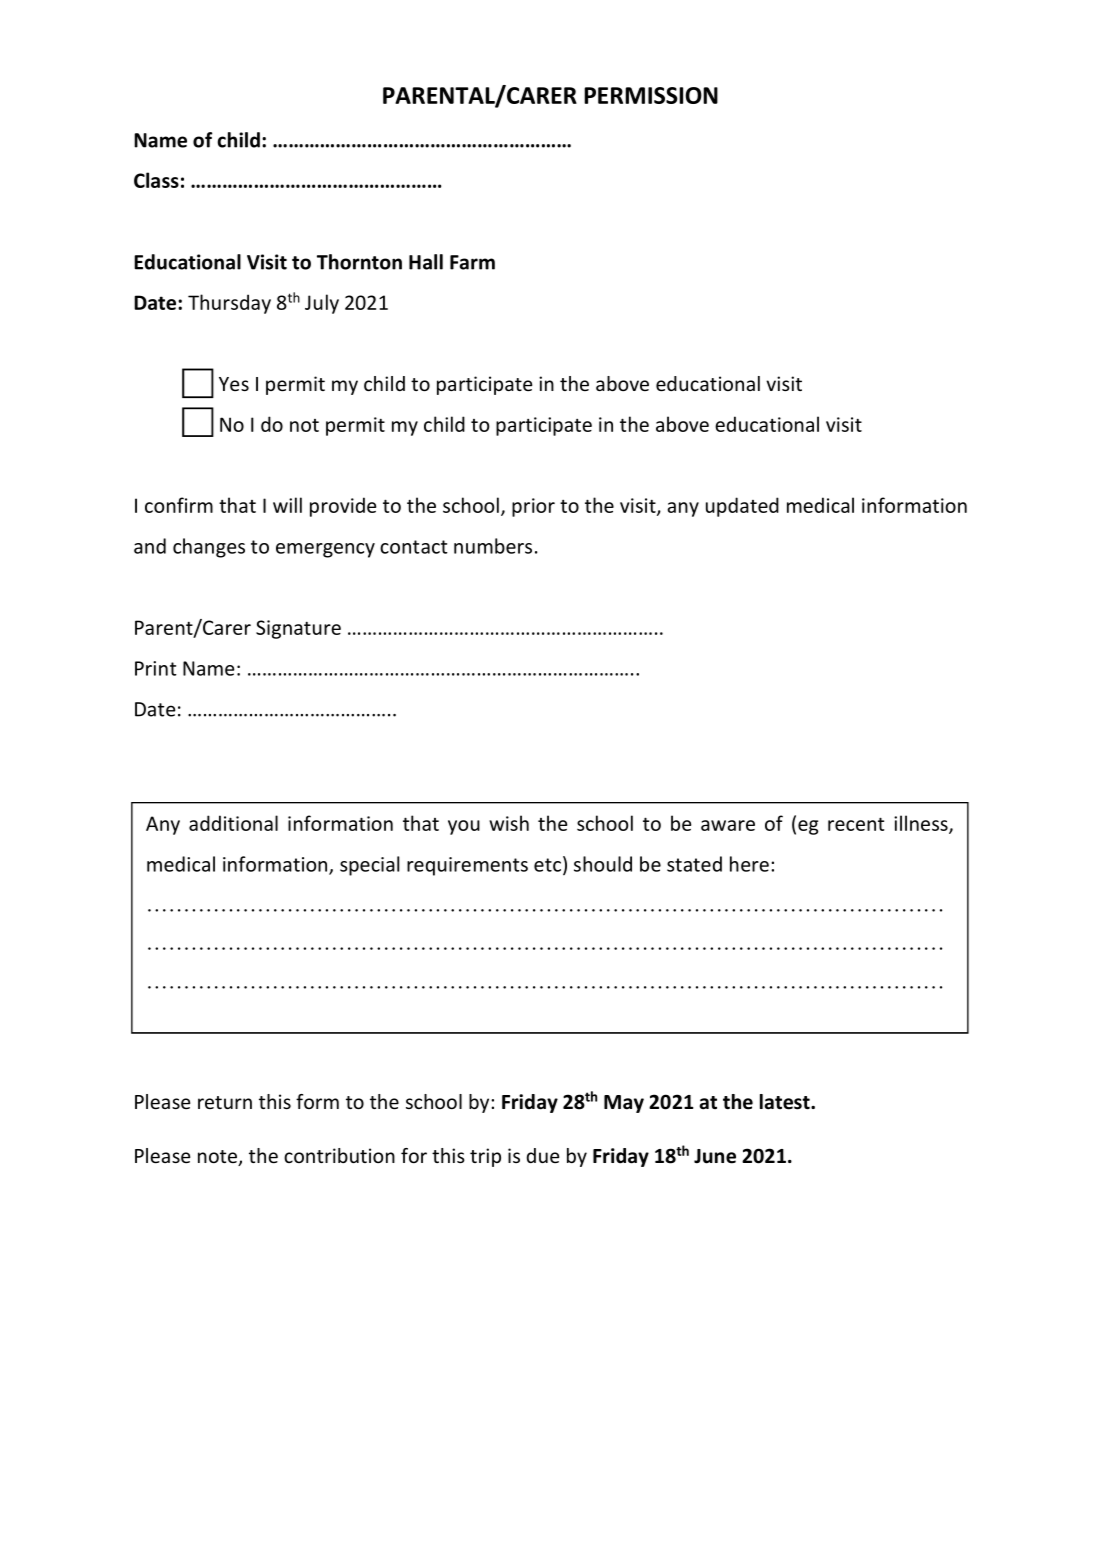  What do you see at coordinates (233, 823) in the document?
I see `additional` at bounding box center [233, 823].
